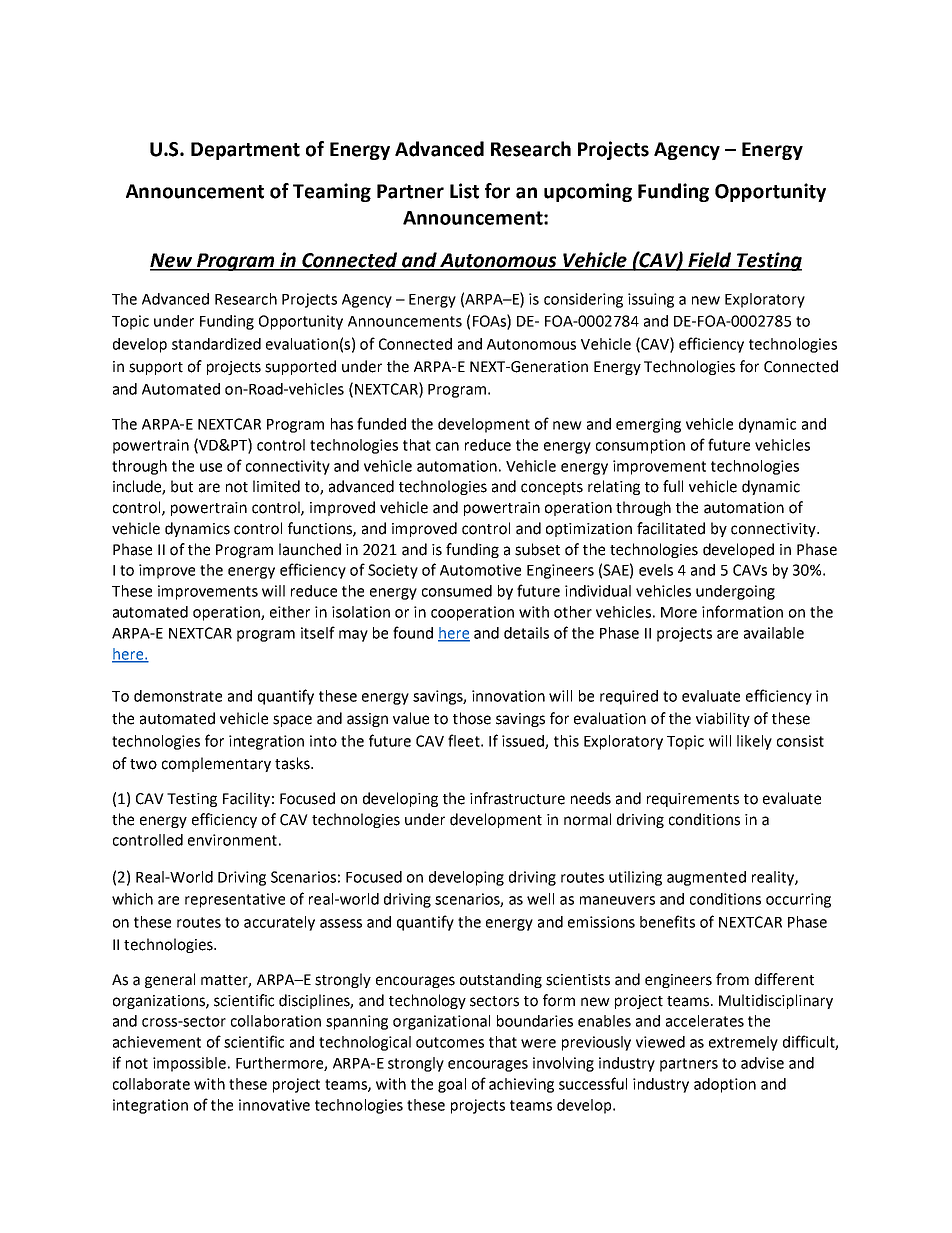 Image resolution: width=952 pixels, height=1233 pixels. I want to click on available, so click(774, 633).
